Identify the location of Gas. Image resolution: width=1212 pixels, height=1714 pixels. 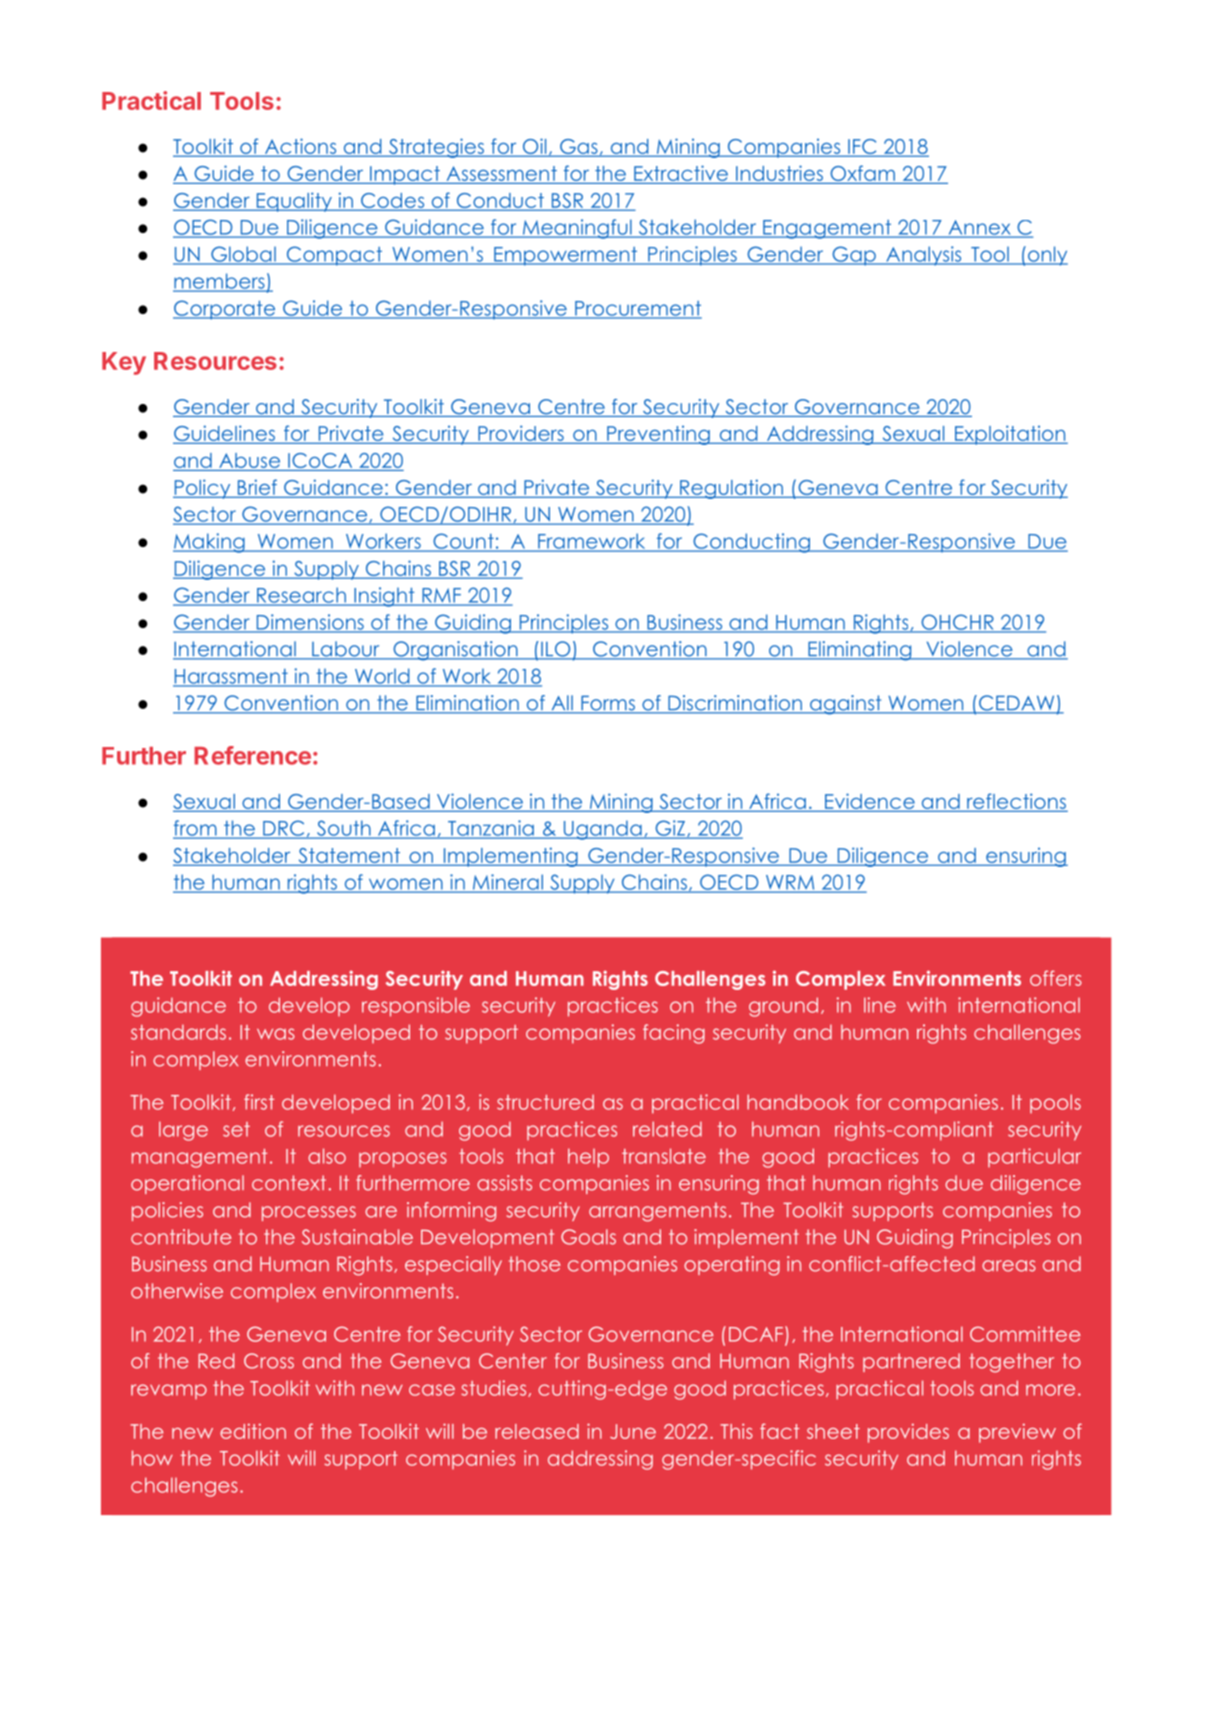
(579, 147).
